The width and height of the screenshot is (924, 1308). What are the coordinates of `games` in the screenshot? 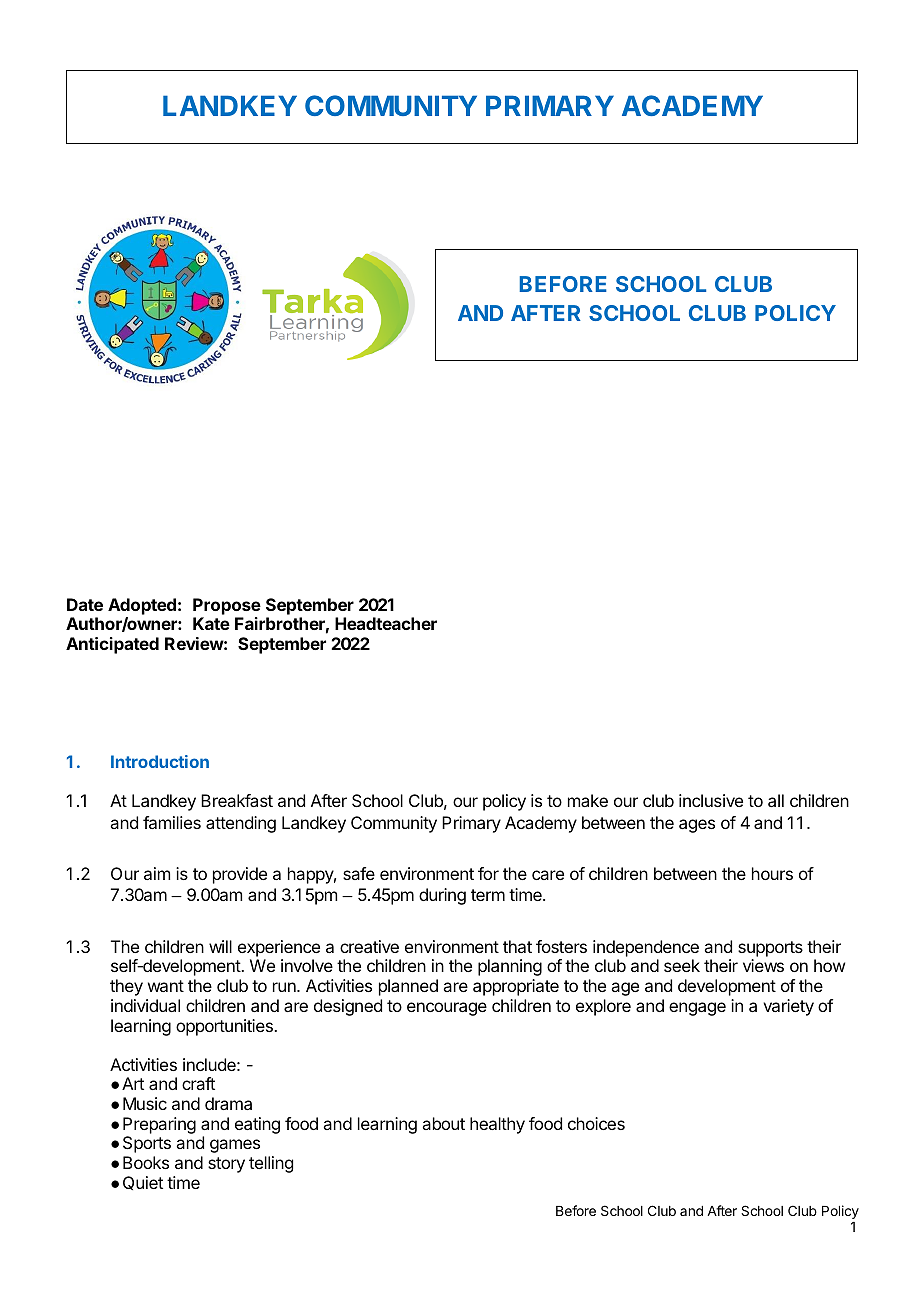 It's located at (235, 1146).
